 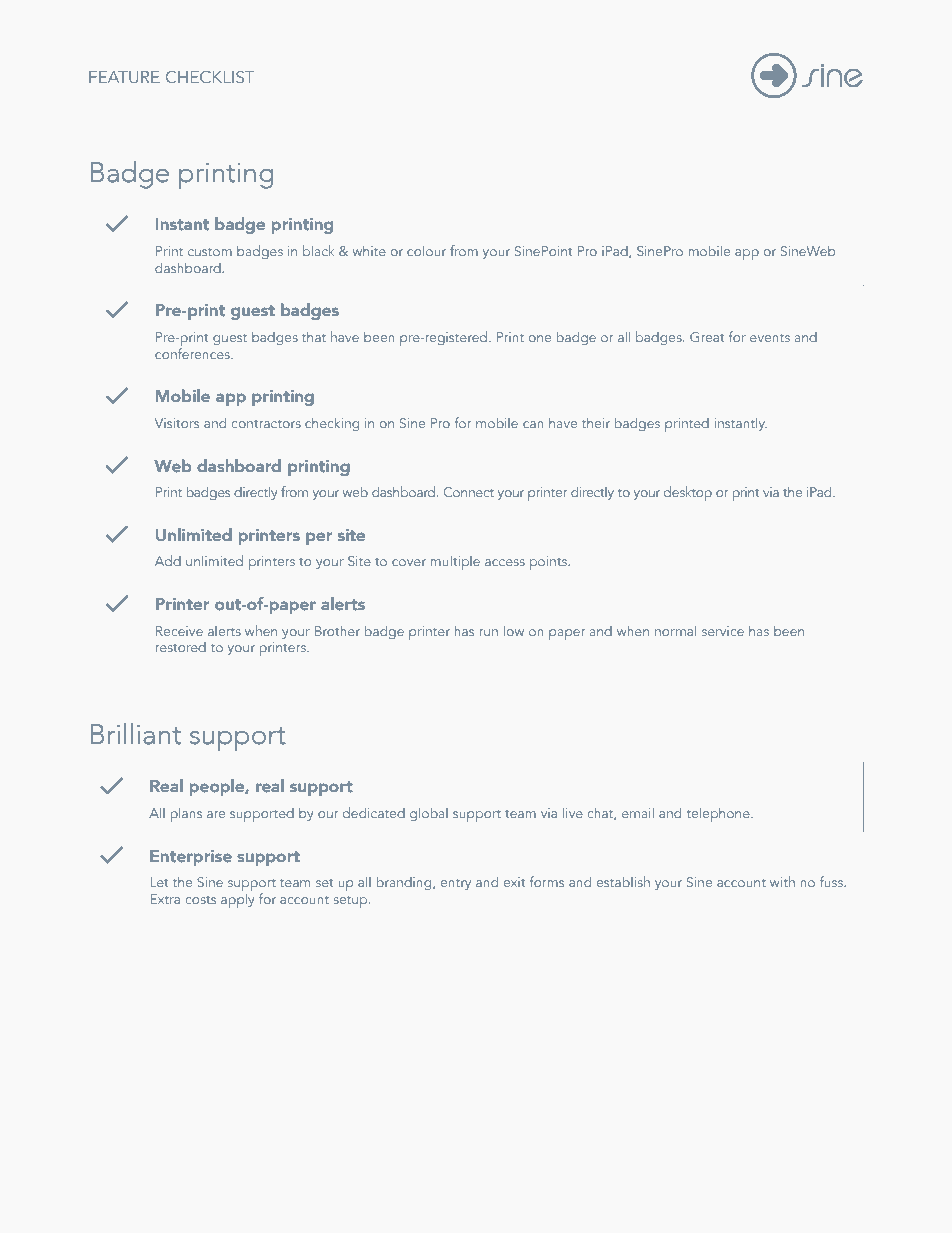 What do you see at coordinates (210, 252) in the screenshot?
I see `custom` at bounding box center [210, 252].
